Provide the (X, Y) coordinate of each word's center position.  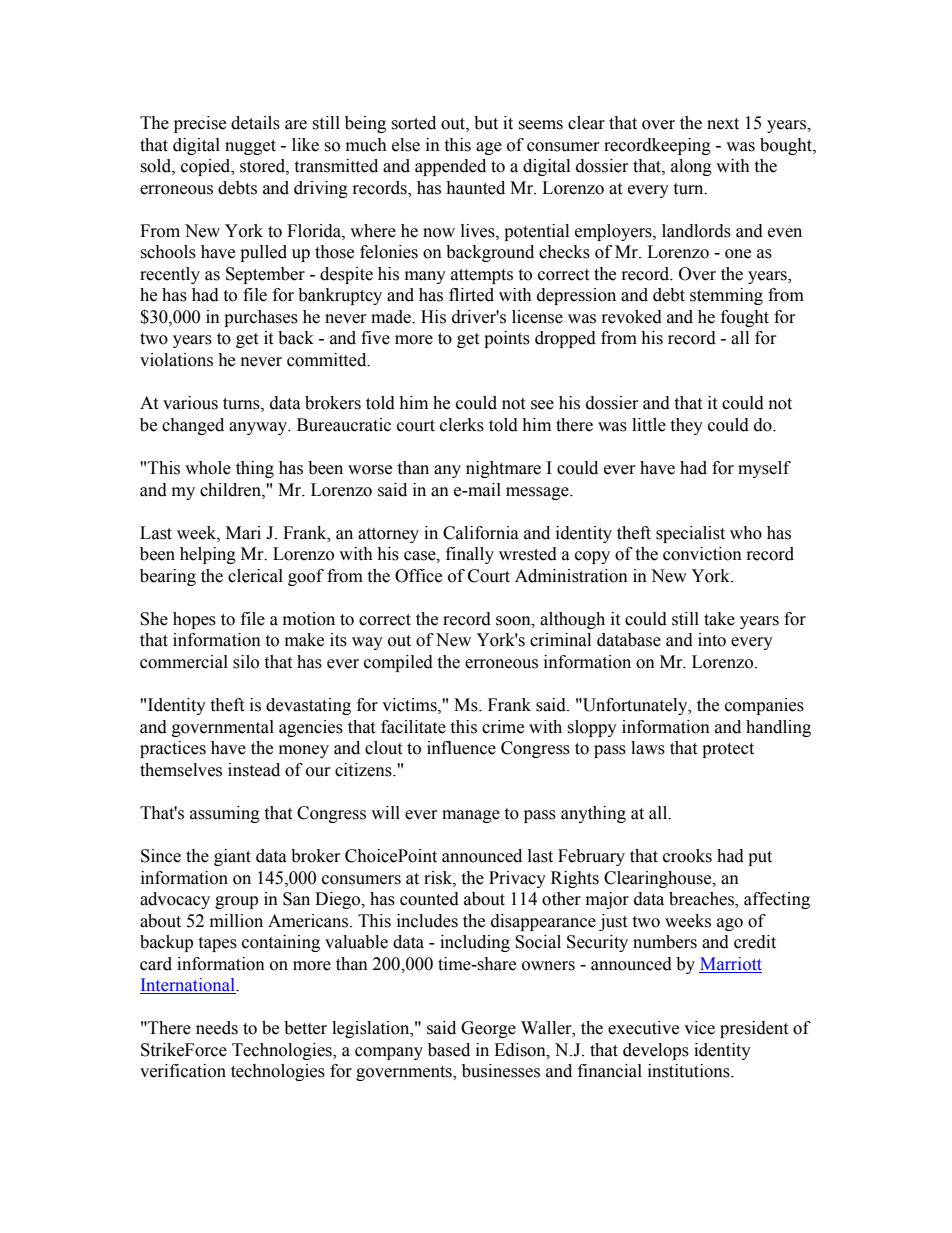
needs (217, 1028)
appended (450, 167)
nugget (250, 147)
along (691, 167)
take (719, 619)
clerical (255, 576)
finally (470, 555)
